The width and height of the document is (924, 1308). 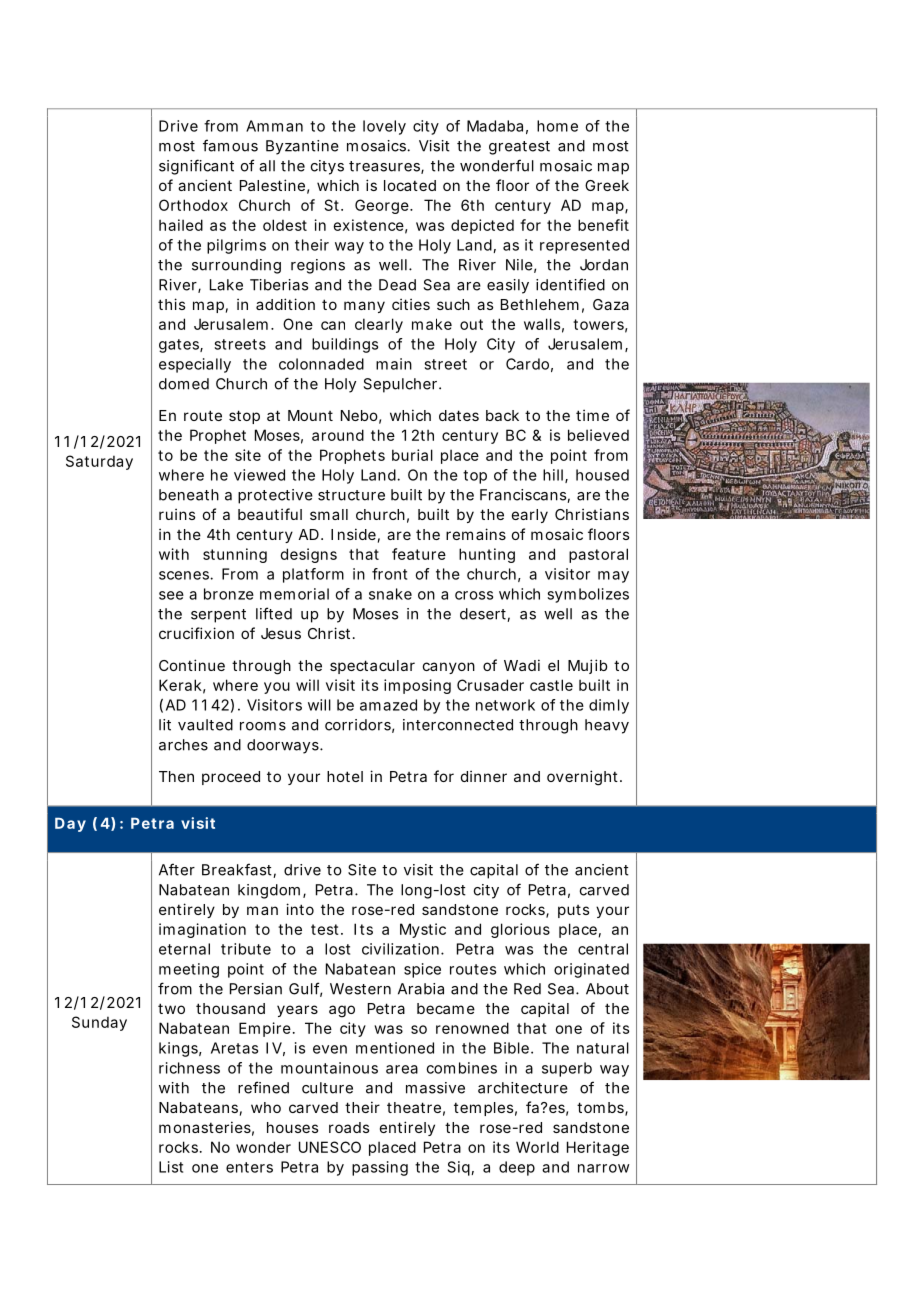 What do you see at coordinates (372, 667) in the document?
I see `spectacular` at bounding box center [372, 667].
